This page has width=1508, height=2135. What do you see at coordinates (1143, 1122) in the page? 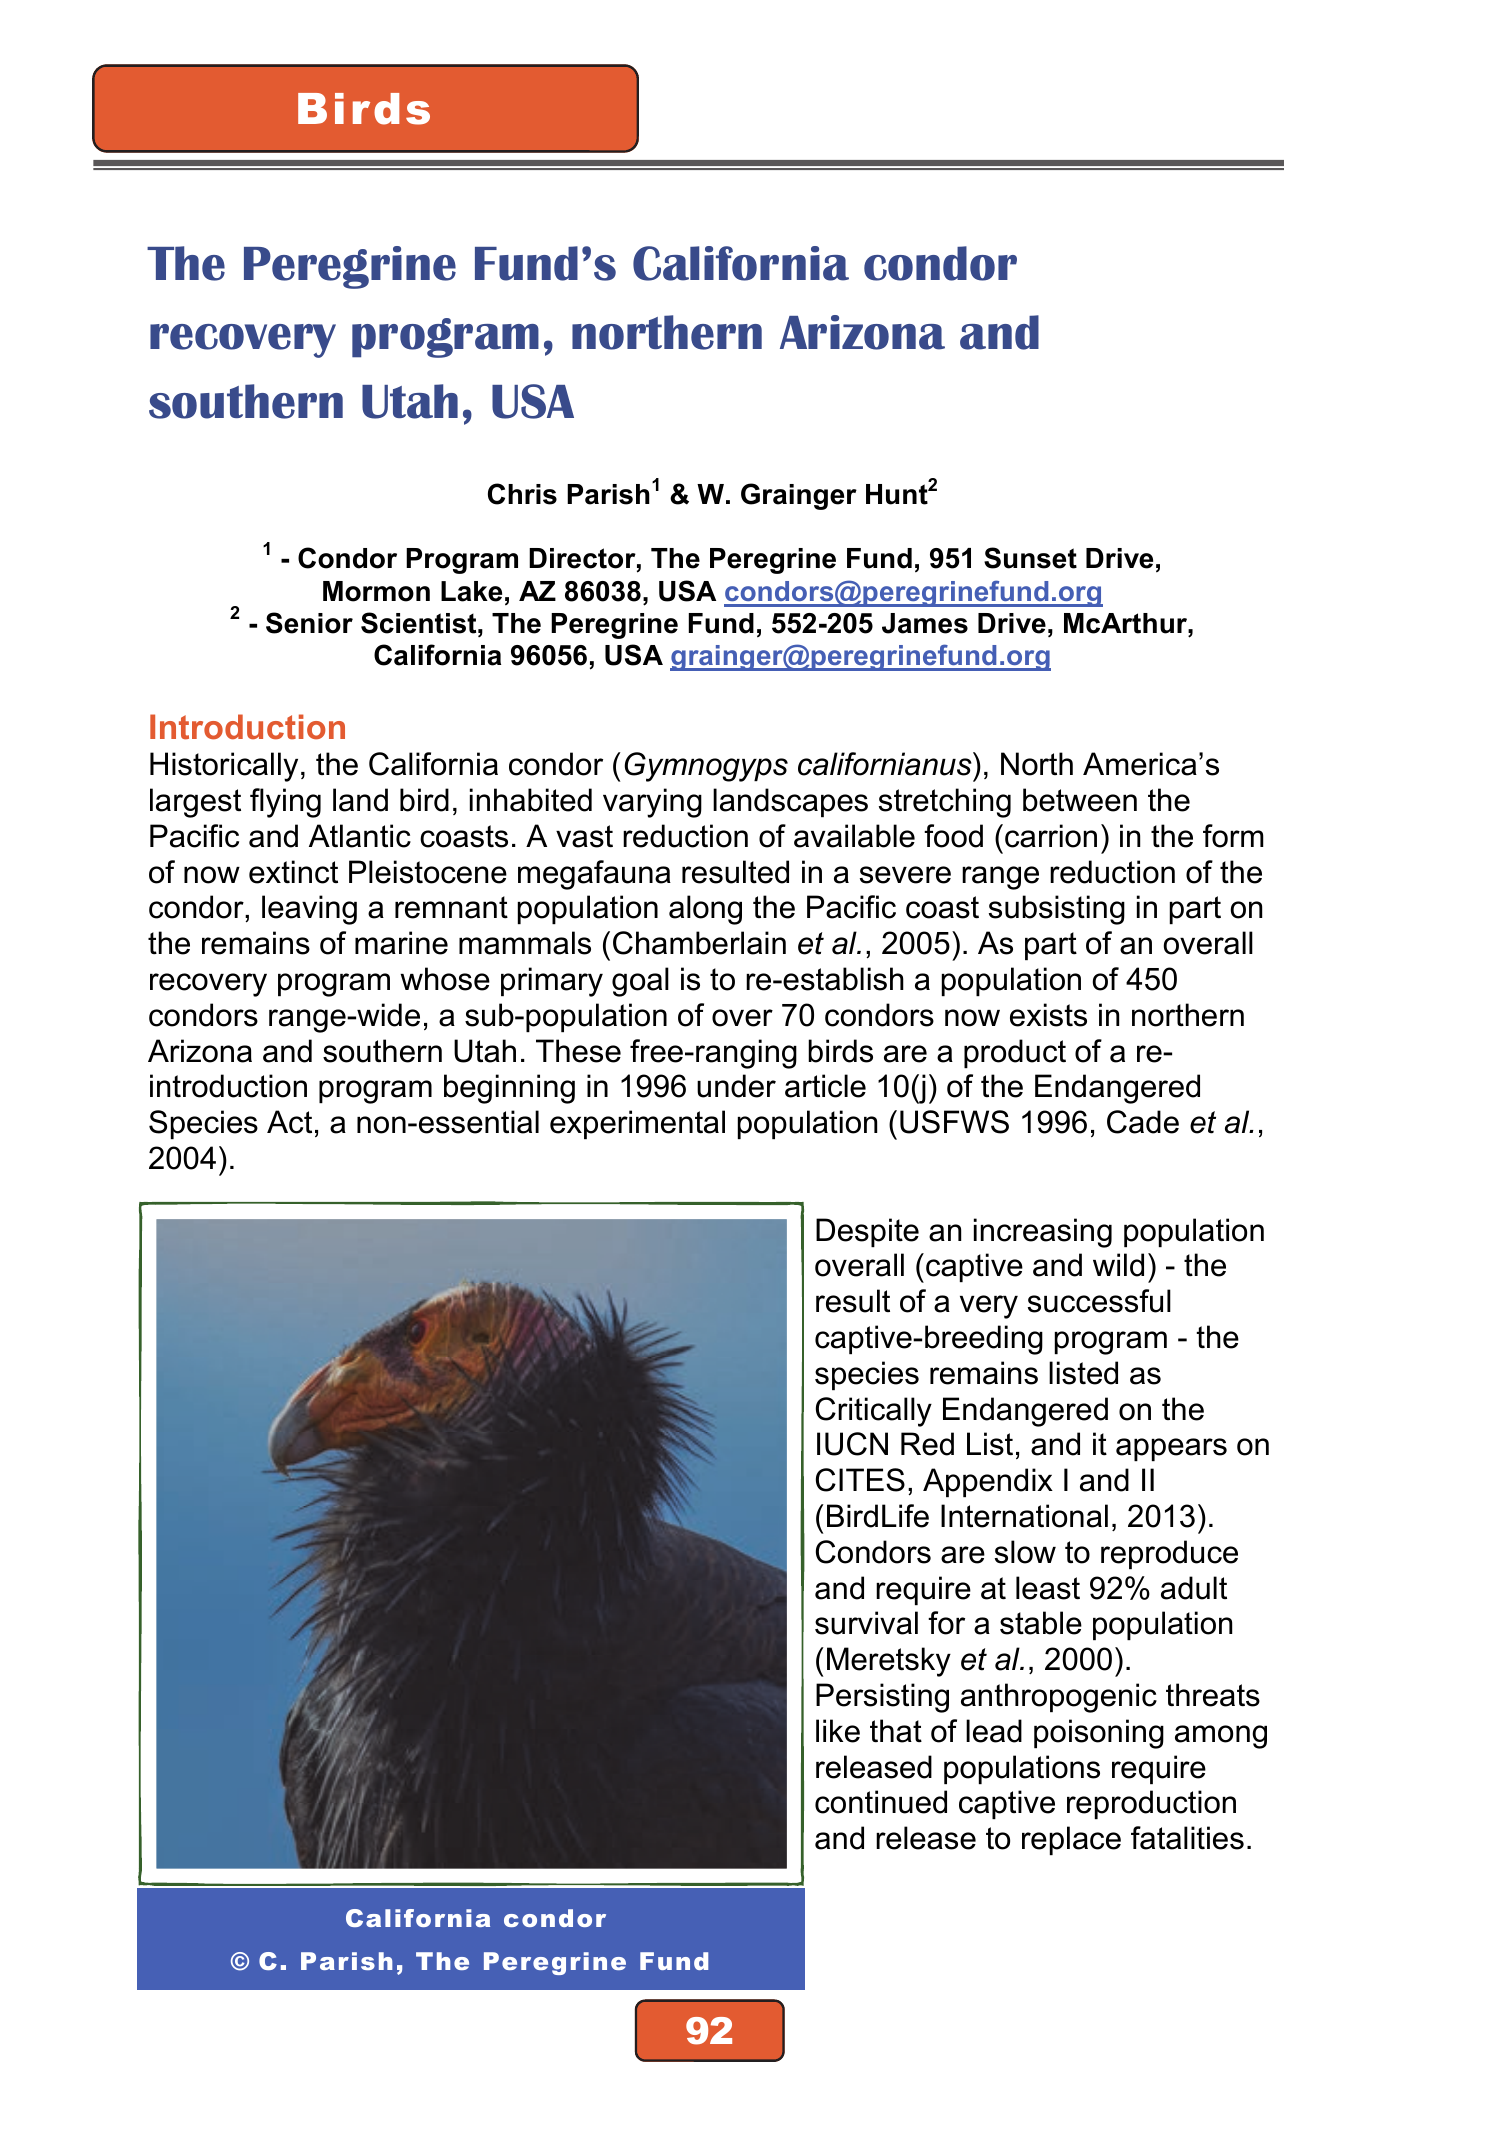
I see `Cade` at bounding box center [1143, 1122].
